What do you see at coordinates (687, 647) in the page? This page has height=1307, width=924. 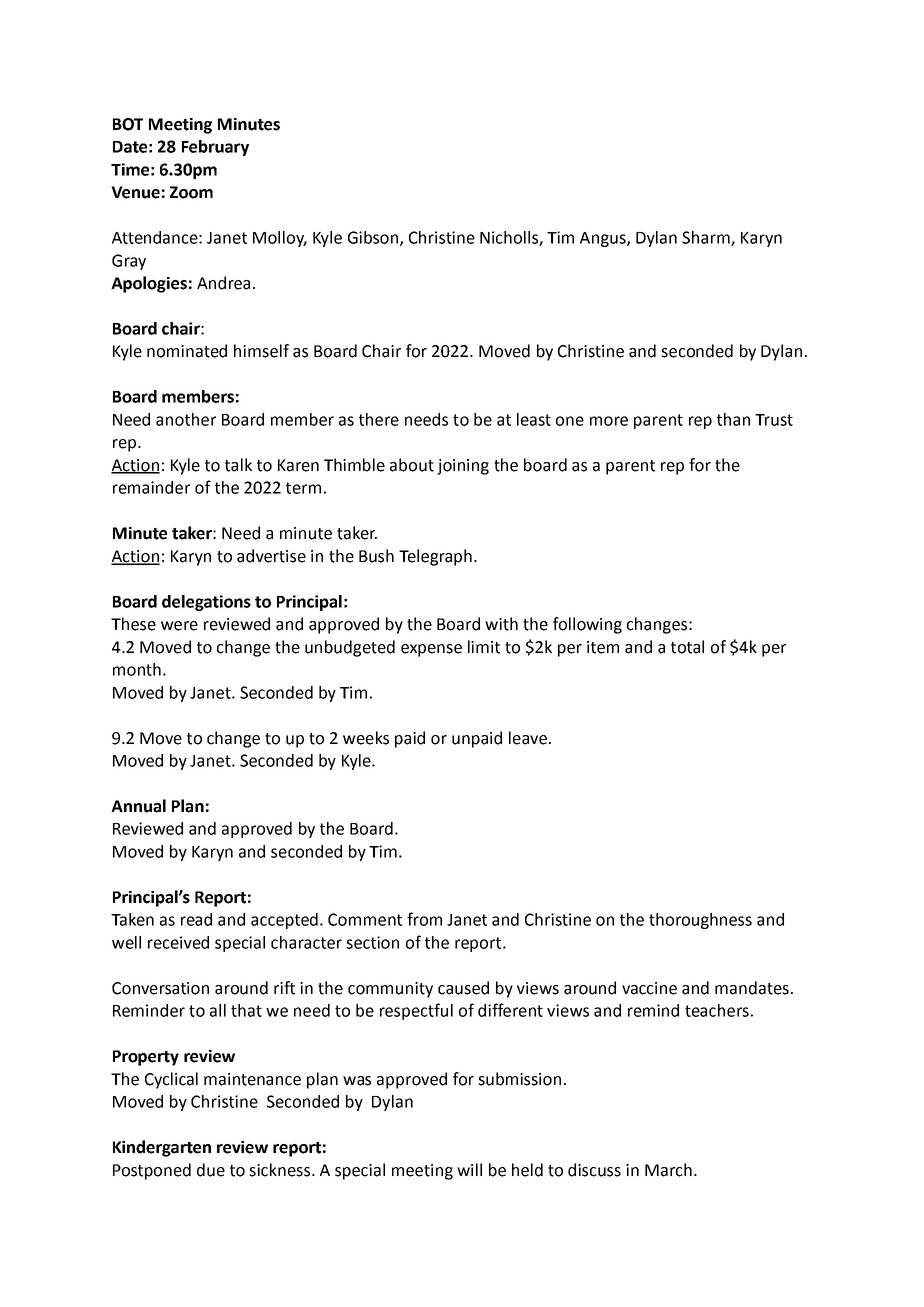 I see `total` at bounding box center [687, 647].
